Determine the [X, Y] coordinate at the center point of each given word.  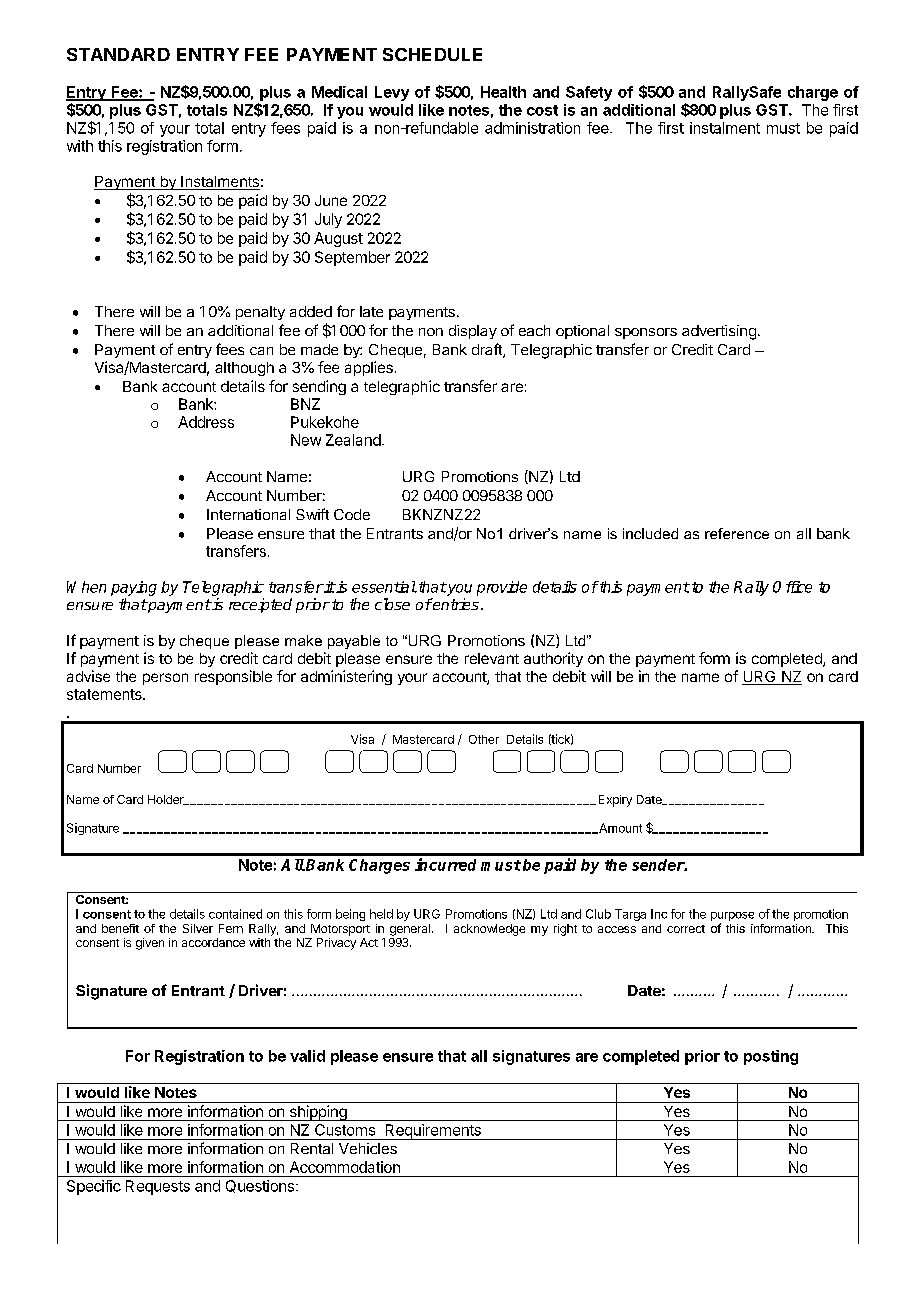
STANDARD [118, 54]
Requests [158, 1187]
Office [792, 587]
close [392, 604]
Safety [589, 93]
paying [134, 588]
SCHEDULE [432, 54]
